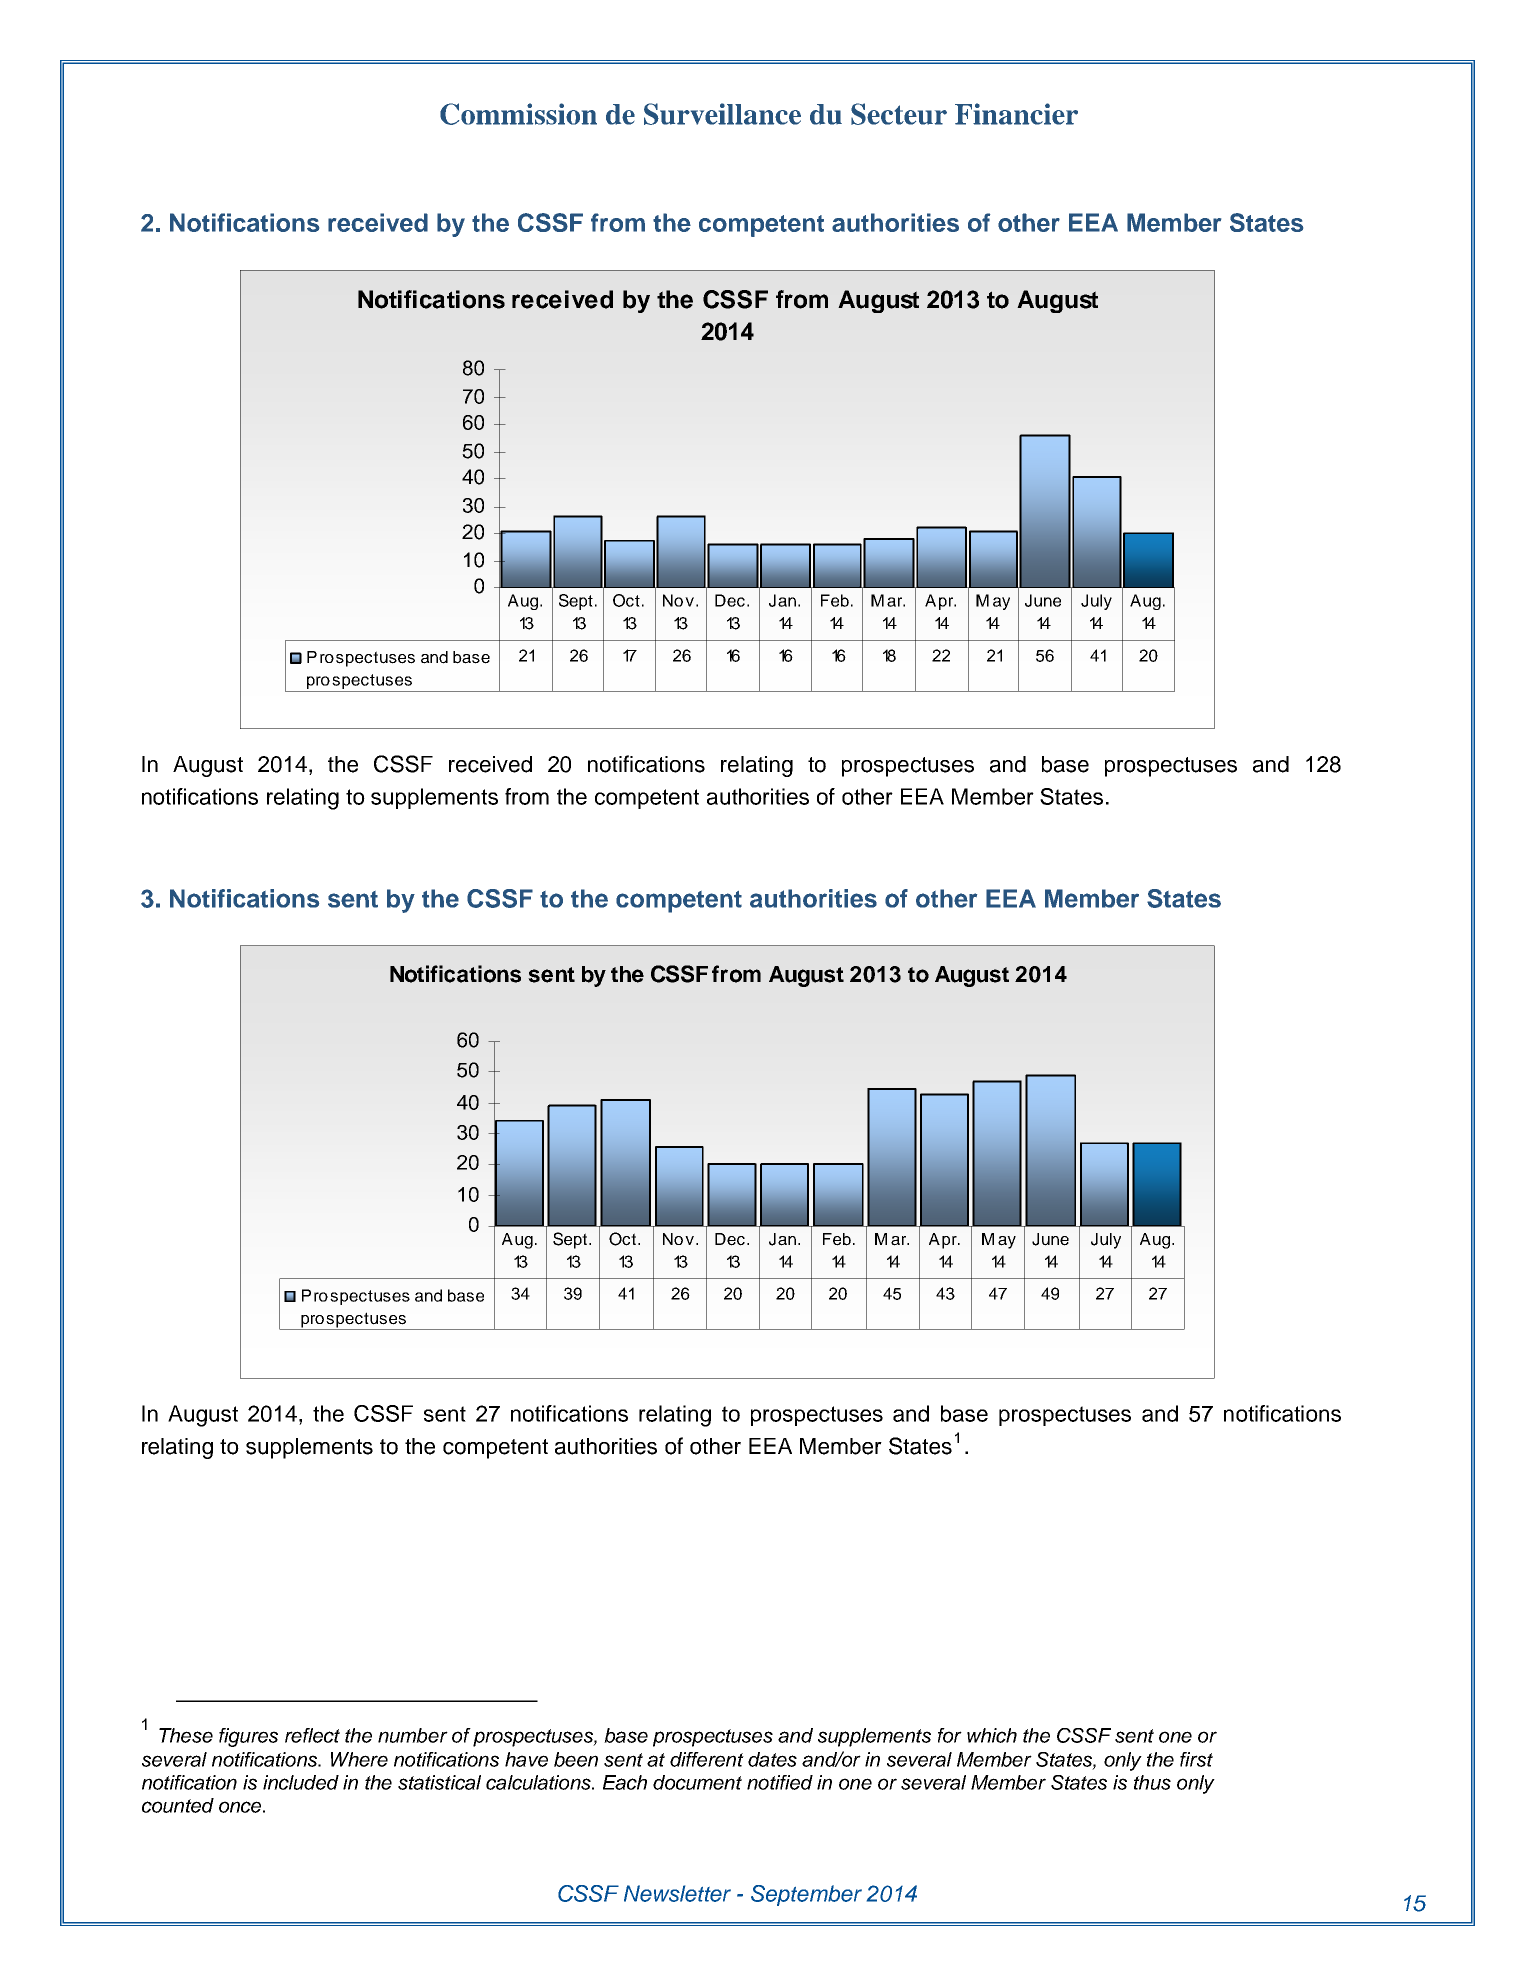  Describe the element at coordinates (992, 1735) in the document. I see `which` at that location.
